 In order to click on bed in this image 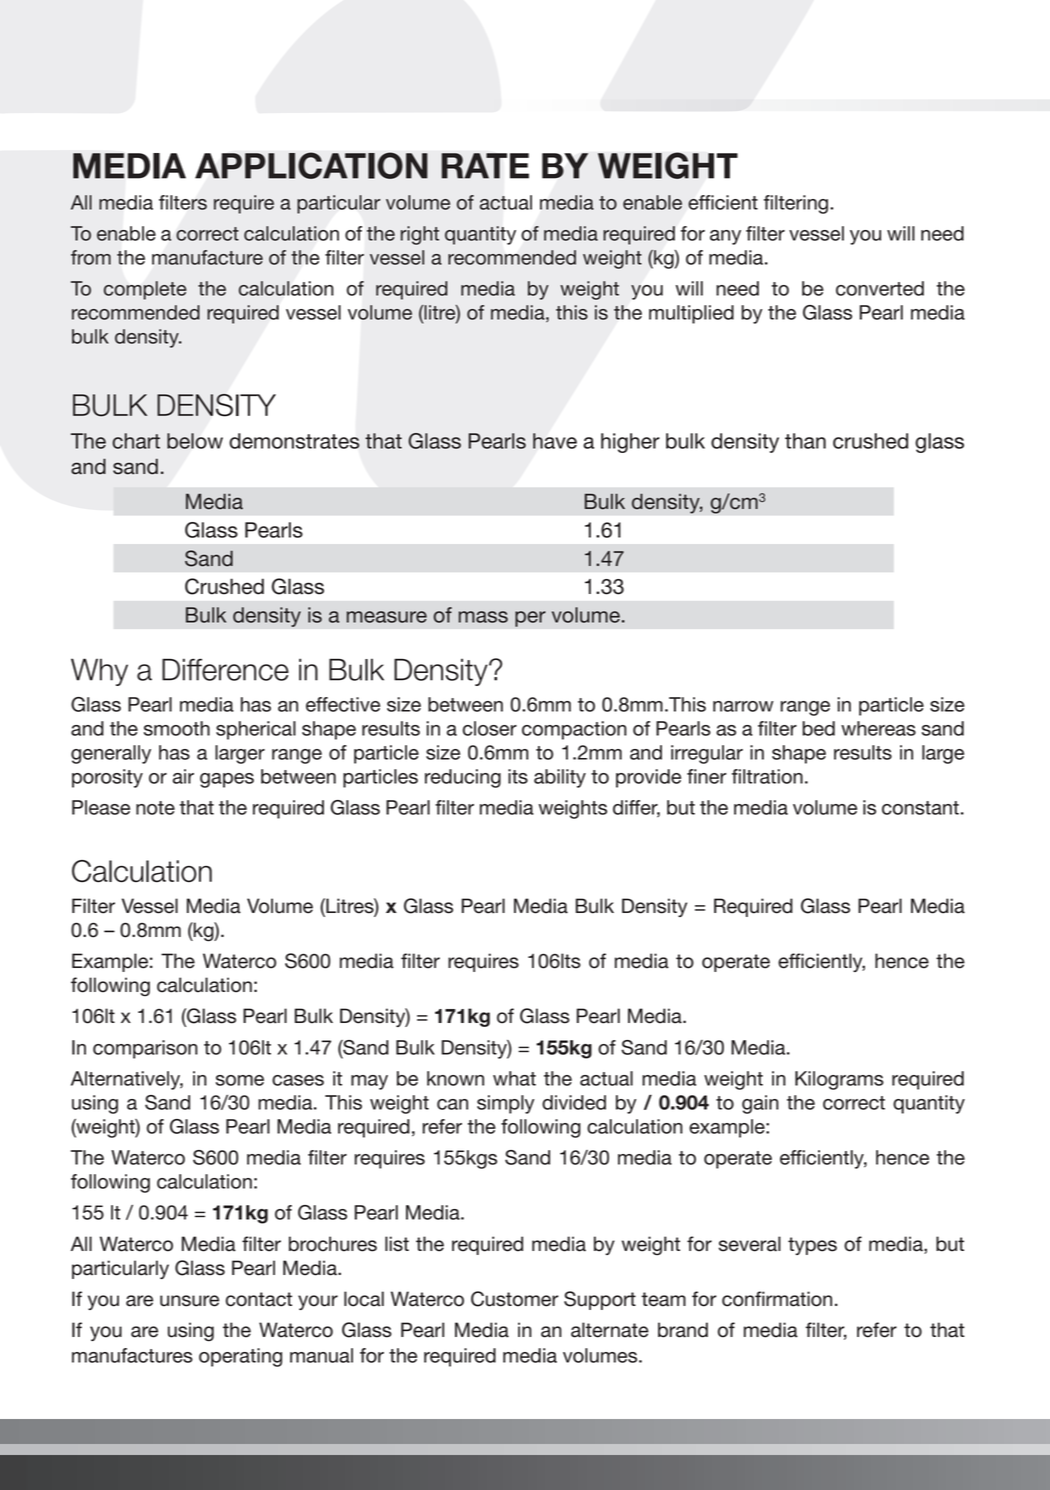, I will do `click(818, 728)`.
